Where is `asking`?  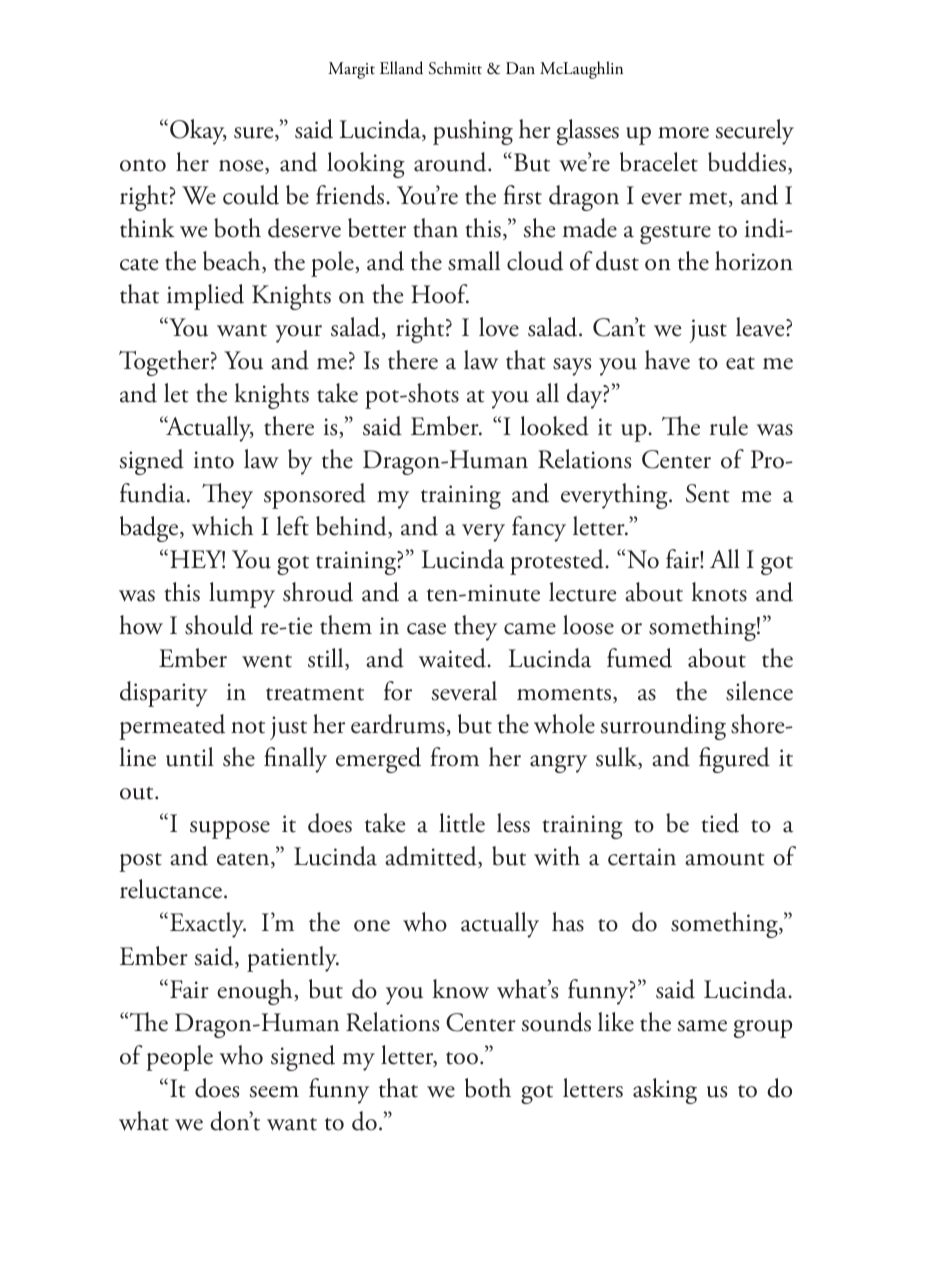
asking is located at coordinates (665, 1091).
